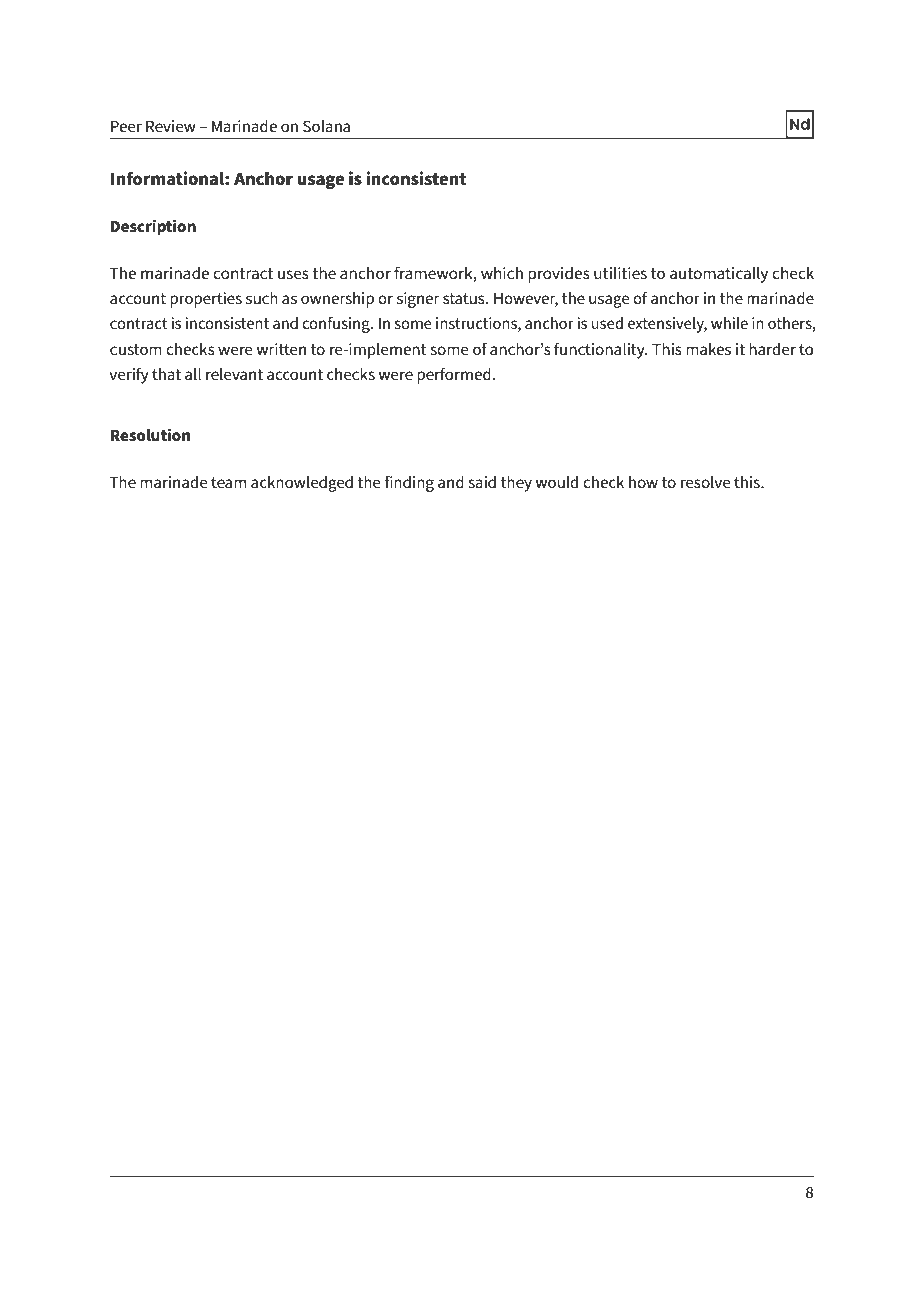 Image resolution: width=924 pixels, height=1308 pixels. What do you see at coordinates (465, 298) in the page?
I see `status` at bounding box center [465, 298].
